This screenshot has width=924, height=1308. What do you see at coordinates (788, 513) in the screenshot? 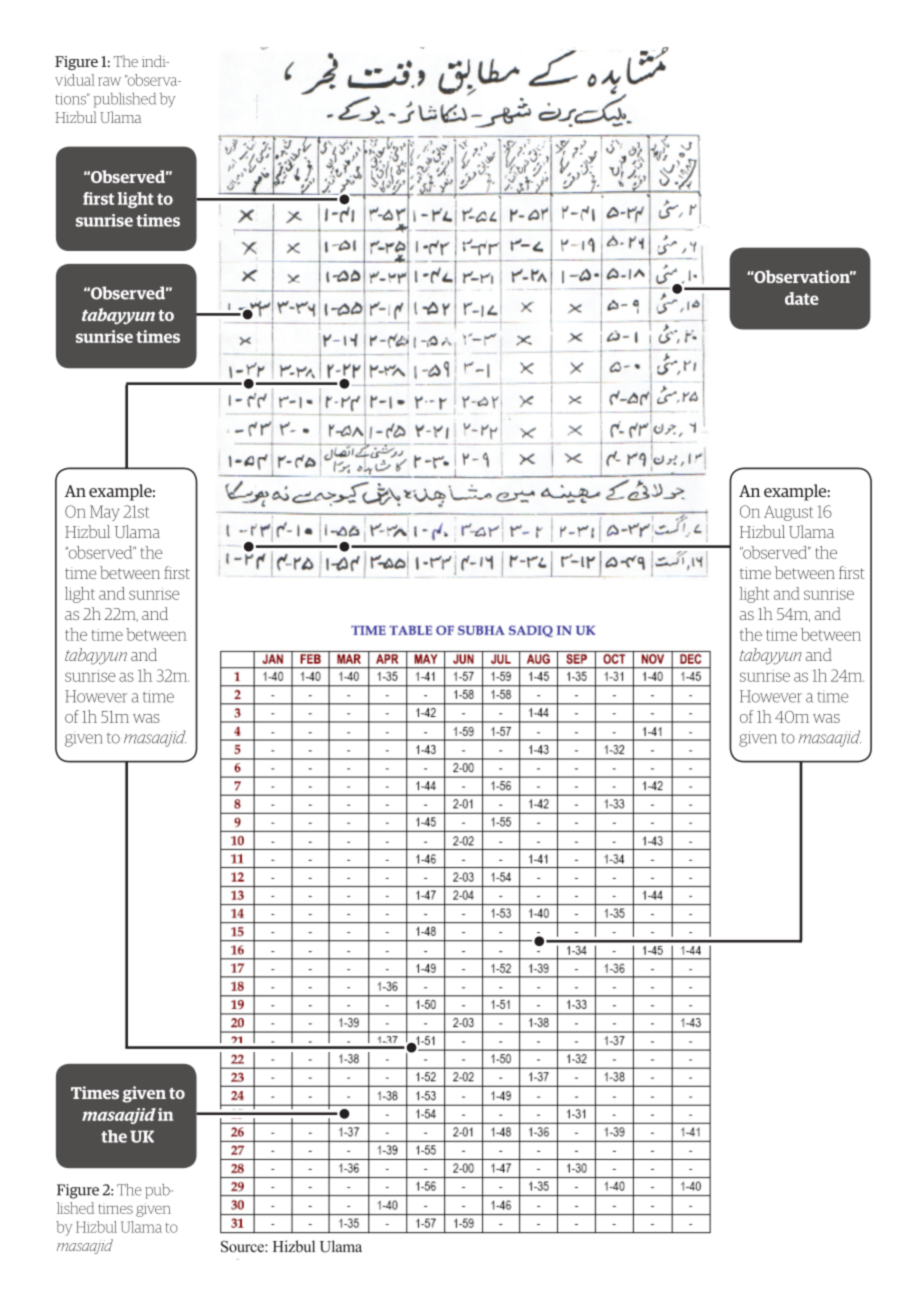
I see `August` at bounding box center [788, 513].
